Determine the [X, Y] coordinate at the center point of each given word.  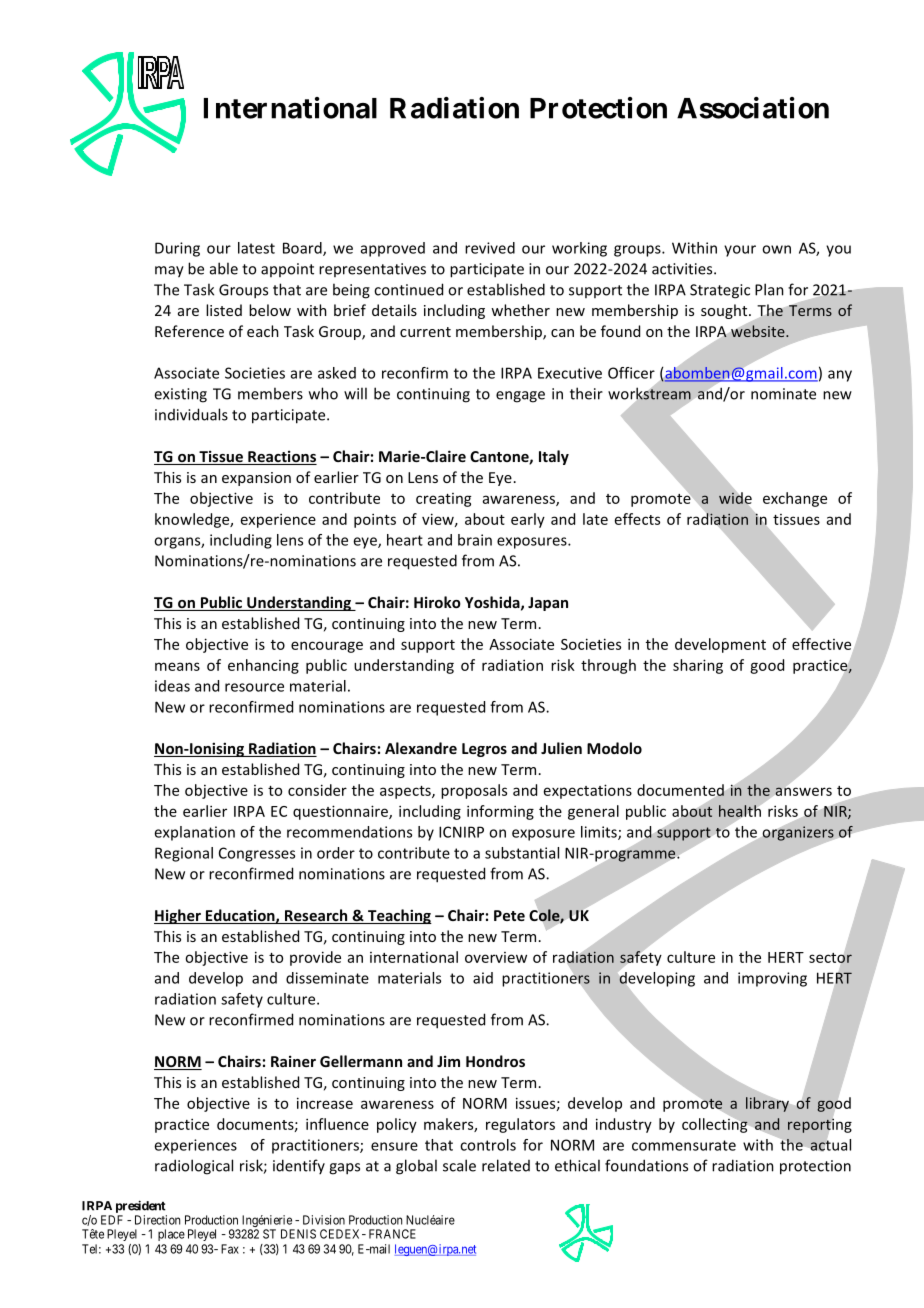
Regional [184, 854]
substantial [522, 853]
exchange [795, 499]
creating [444, 500]
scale [459, 1165]
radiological [194, 1167]
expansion [256, 479]
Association [753, 108]
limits [600, 833]
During [177, 249]
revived [490, 248]
